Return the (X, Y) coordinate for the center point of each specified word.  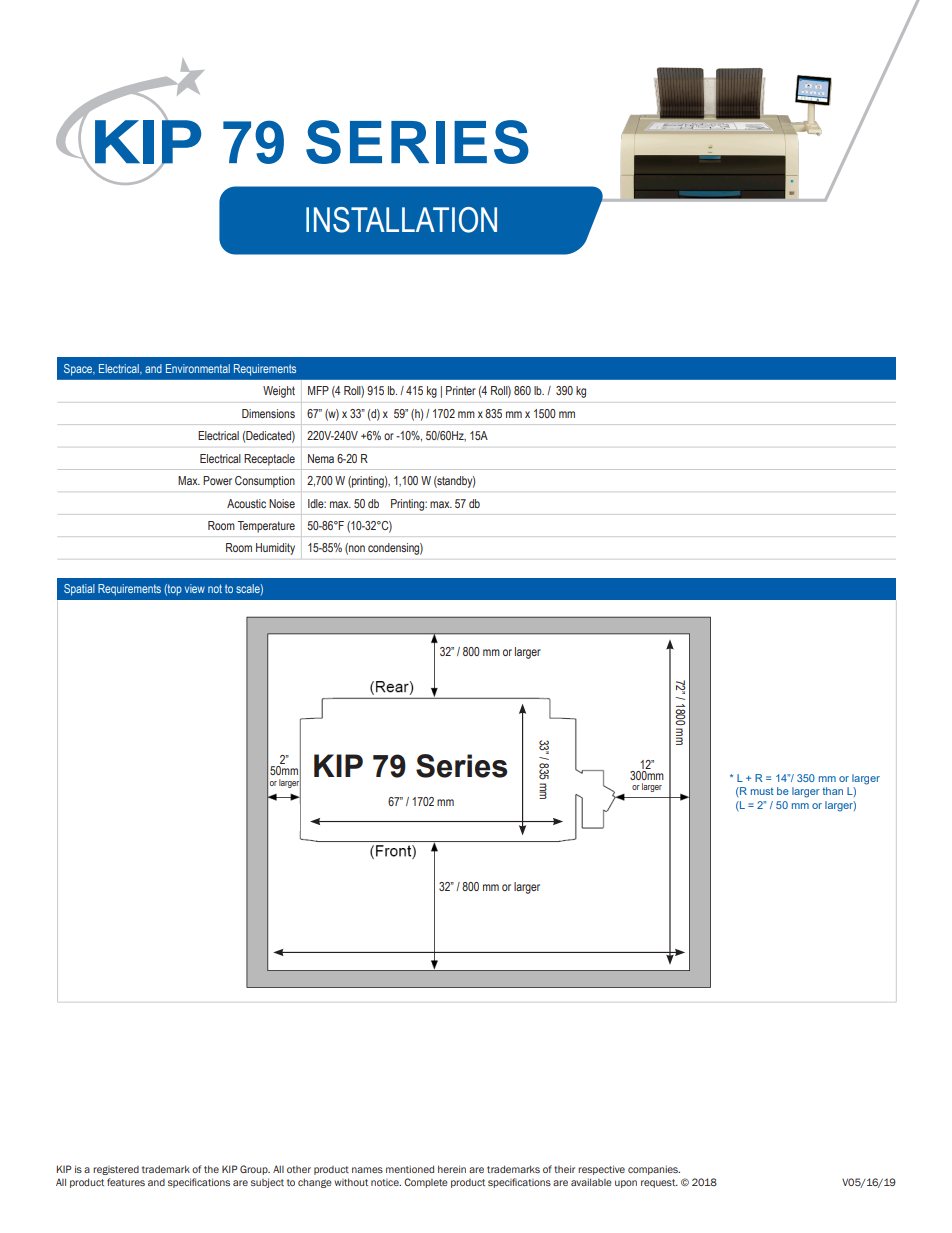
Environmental (198, 368)
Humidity (275, 549)
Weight (279, 392)
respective (601, 1170)
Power (217, 480)
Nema (321, 458)
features (126, 1182)
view (195, 588)
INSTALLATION (401, 220)
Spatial (79, 590)
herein (452, 1169)
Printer (461, 390)
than (832, 791)
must (762, 791)
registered (116, 1170)
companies (654, 1170)
